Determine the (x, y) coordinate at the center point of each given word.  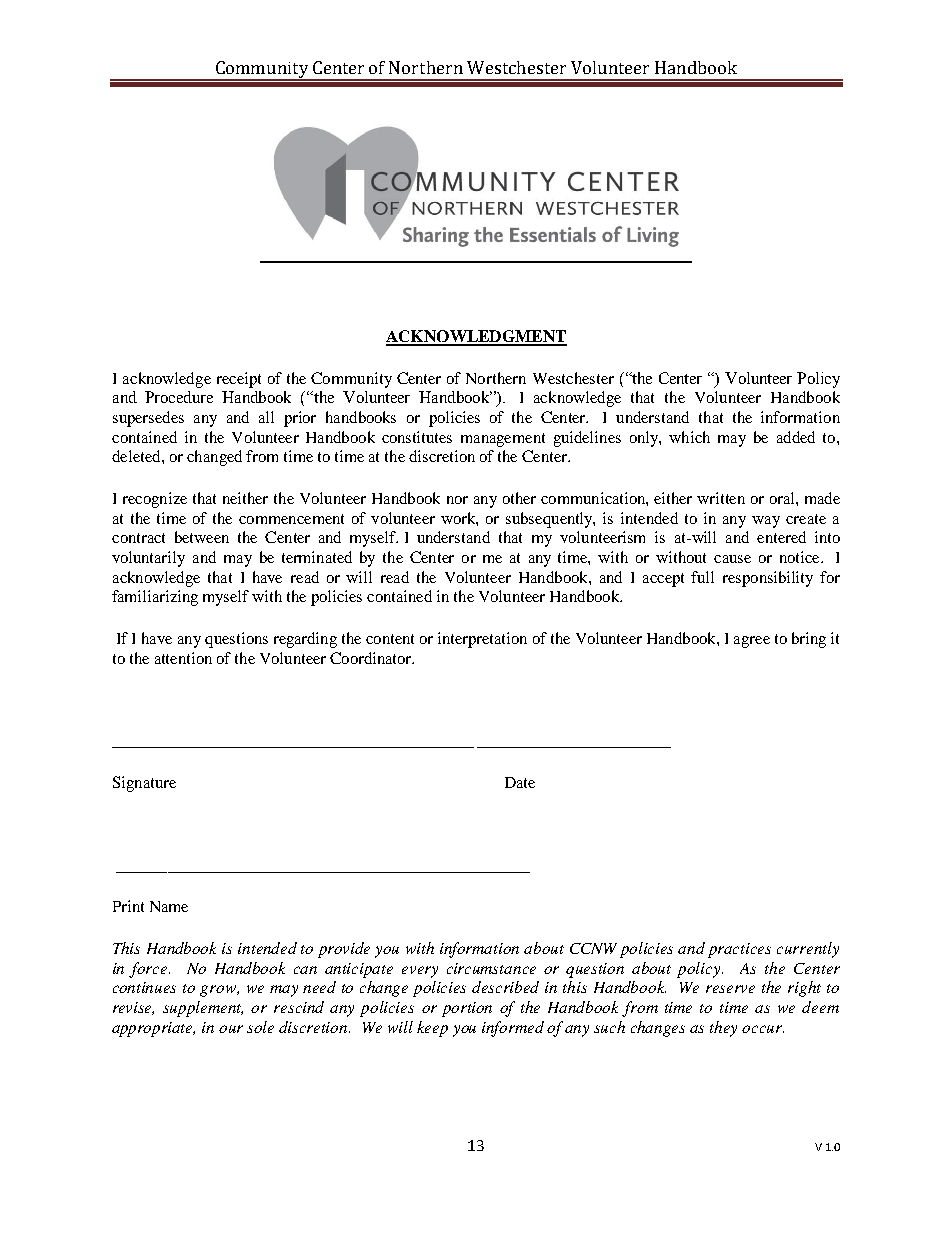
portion (467, 1009)
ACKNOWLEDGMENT (476, 337)
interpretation (482, 640)
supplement (203, 1009)
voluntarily (148, 559)
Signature (144, 784)
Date (520, 782)
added (796, 437)
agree (752, 642)
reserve (730, 989)
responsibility (768, 579)
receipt (239, 380)
